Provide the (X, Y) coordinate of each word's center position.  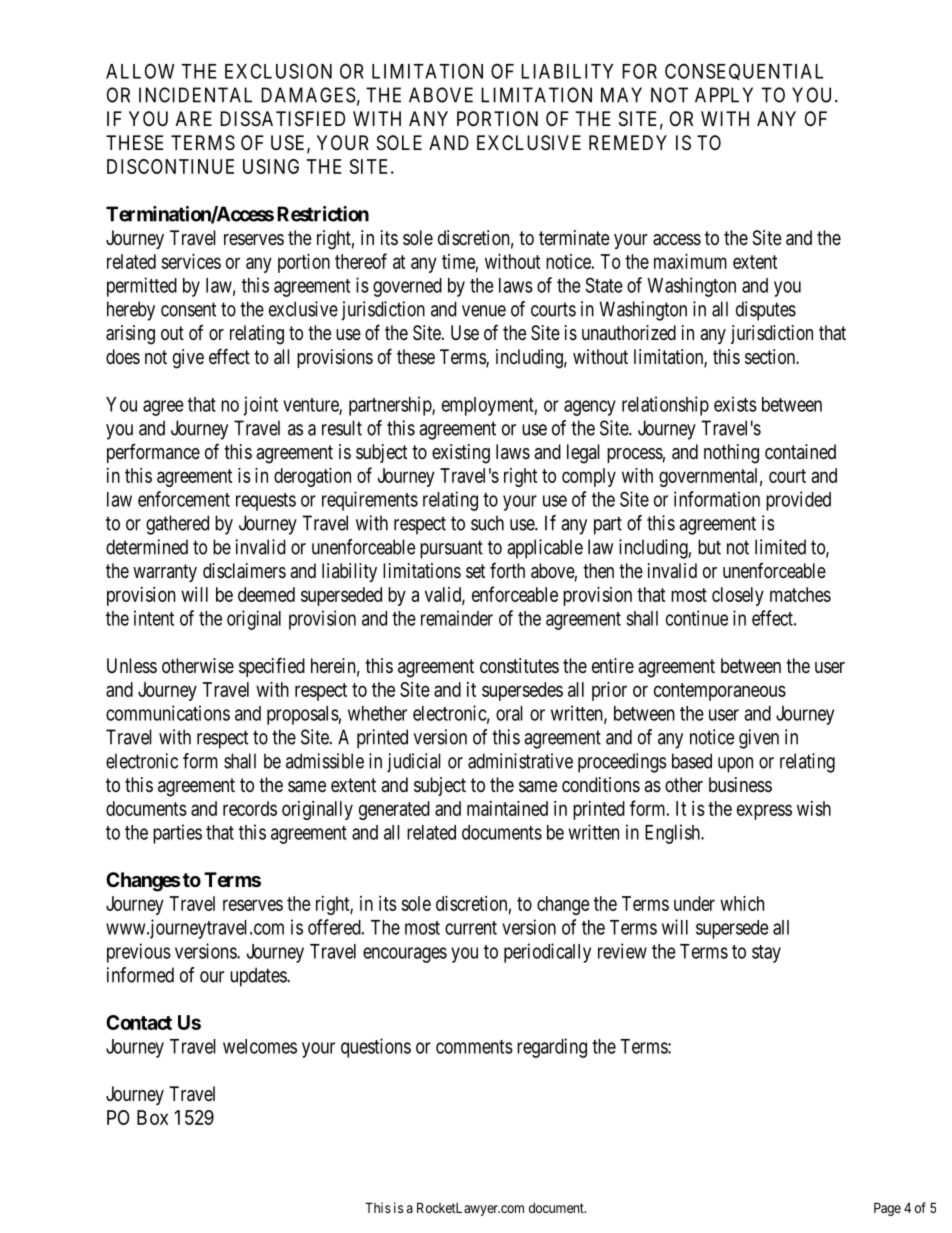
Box (152, 1117)
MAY (621, 95)
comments (474, 1047)
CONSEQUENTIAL (744, 71)
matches (800, 594)
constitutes (519, 665)
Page (887, 1209)
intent (154, 618)
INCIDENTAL (195, 95)
